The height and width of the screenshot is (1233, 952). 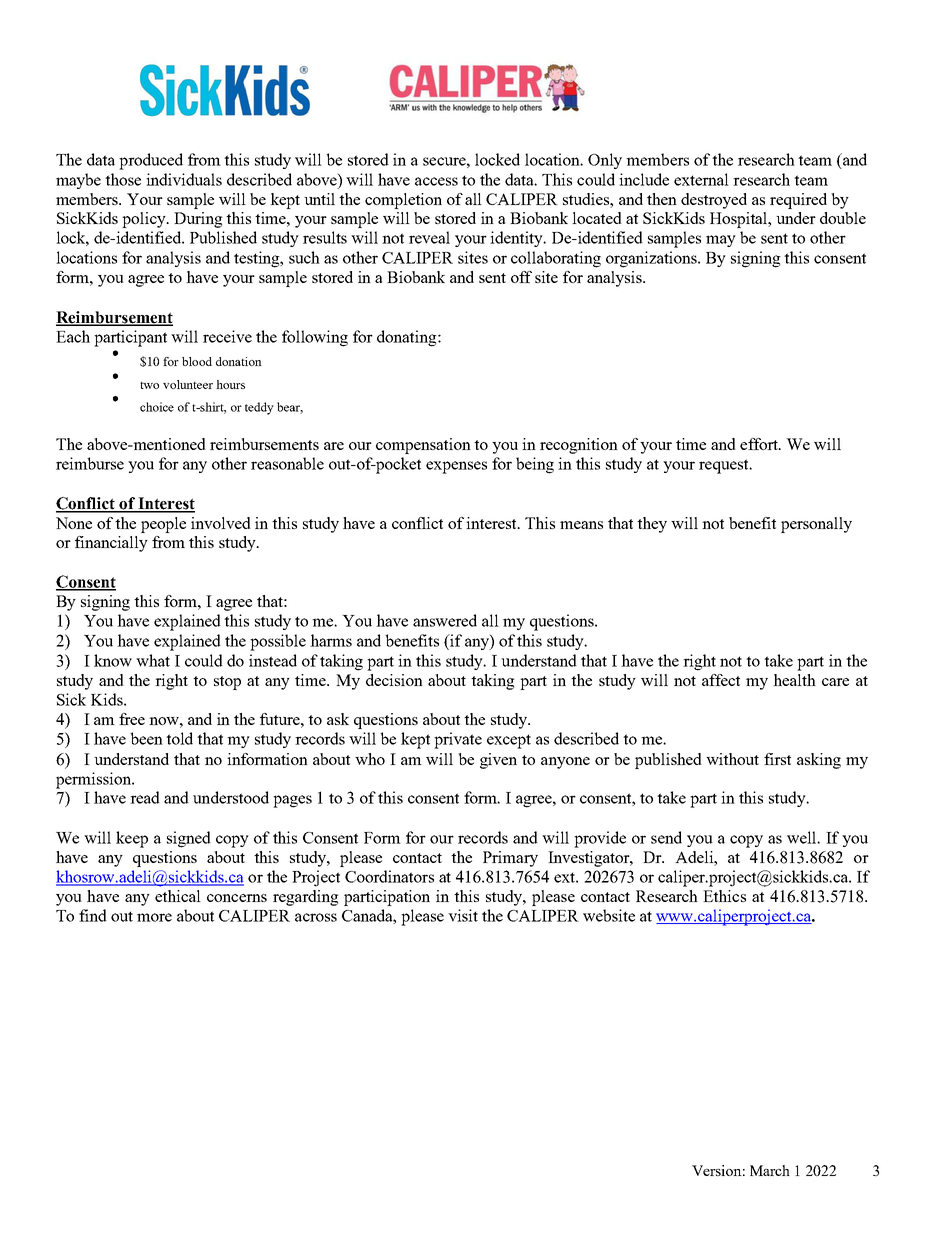 I want to click on access, so click(x=436, y=181).
